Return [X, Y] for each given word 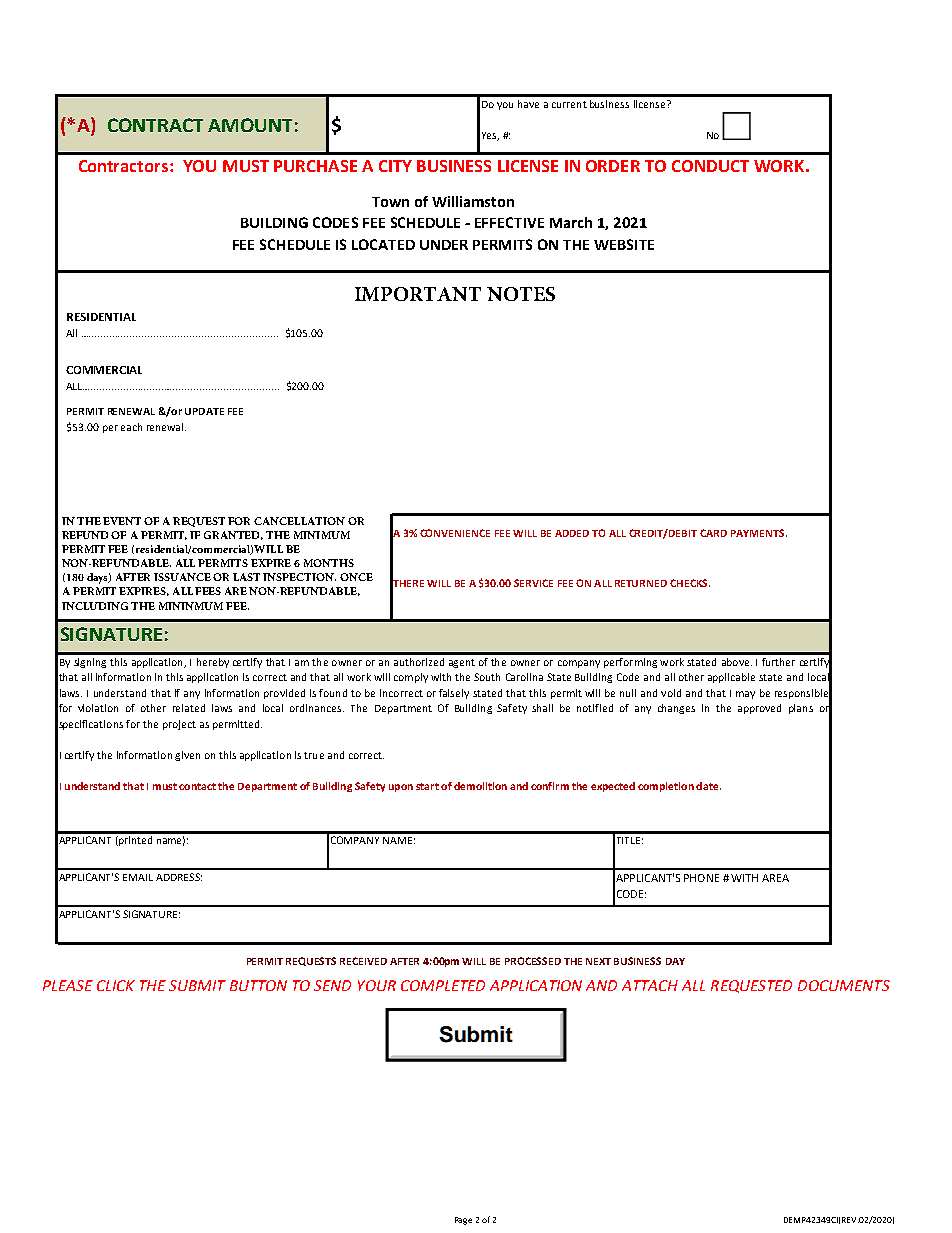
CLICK [116, 985]
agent [462, 663]
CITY [395, 166]
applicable [731, 678]
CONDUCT [710, 166]
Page [463, 1221]
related [189, 708]
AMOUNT [250, 125]
